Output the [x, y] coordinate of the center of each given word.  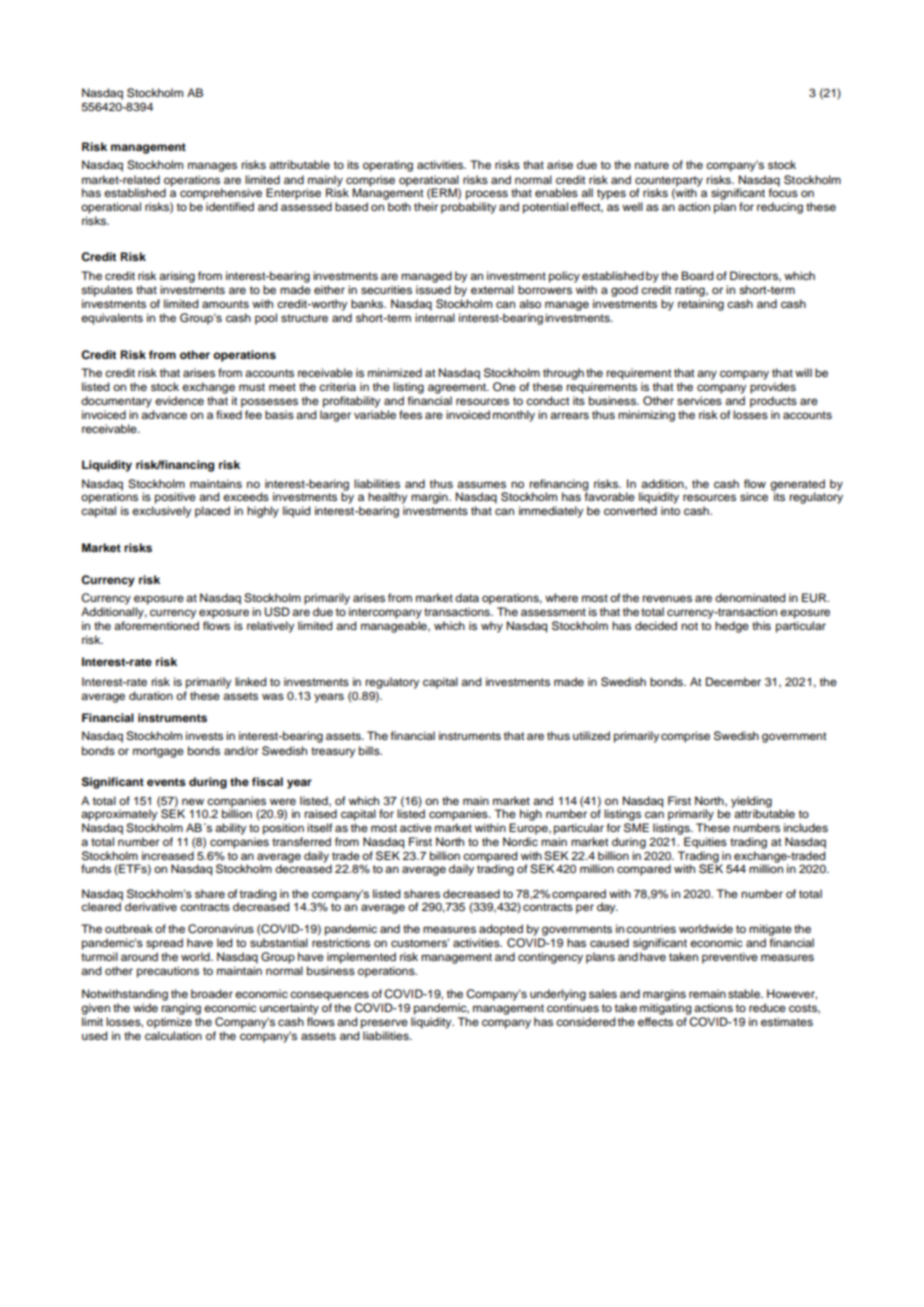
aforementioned [156, 625]
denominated [750, 597]
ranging [181, 1009]
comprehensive [221, 194]
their [426, 206]
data [467, 597]
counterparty [669, 182]
